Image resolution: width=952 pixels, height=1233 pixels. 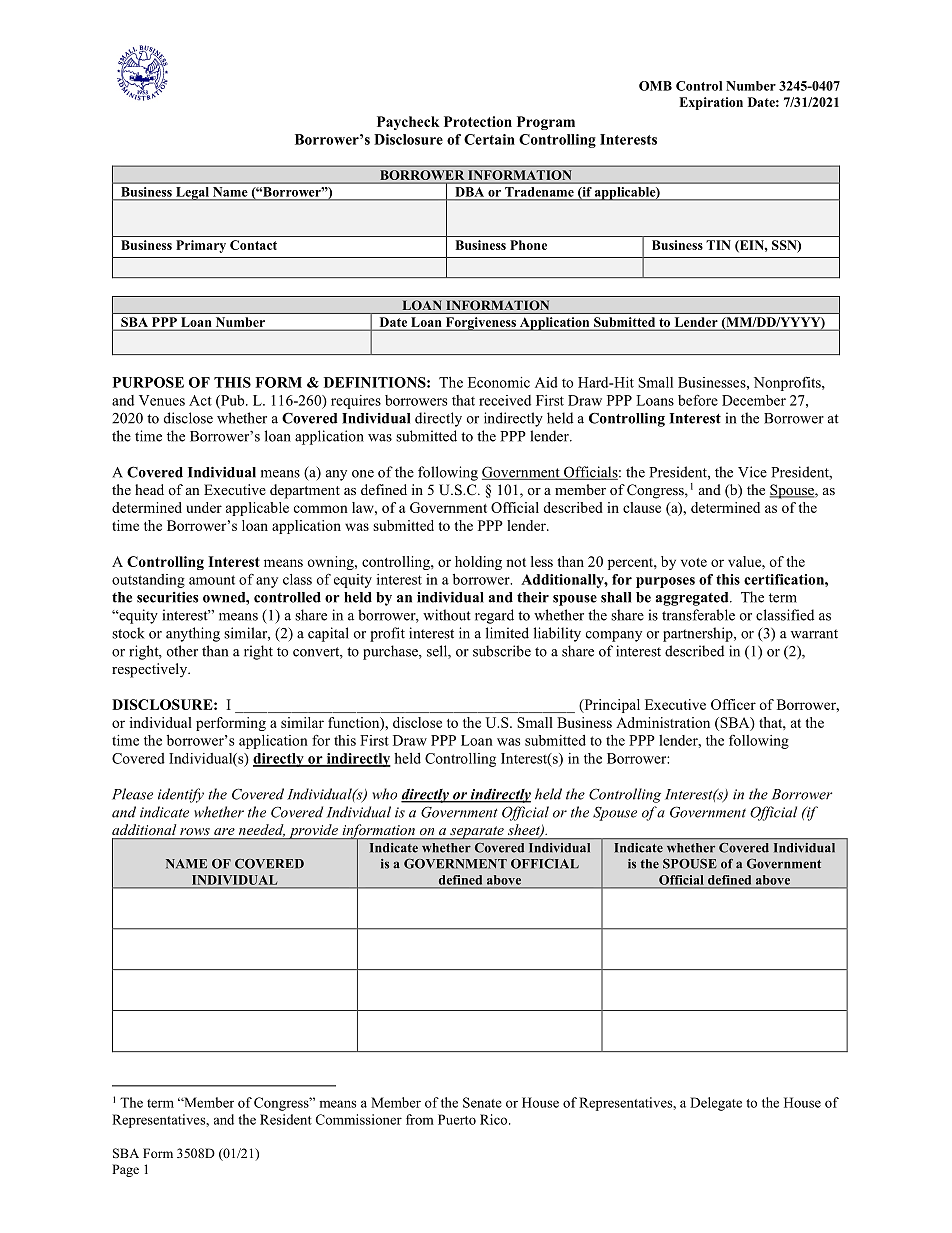 I want to click on Protection, so click(x=478, y=121).
